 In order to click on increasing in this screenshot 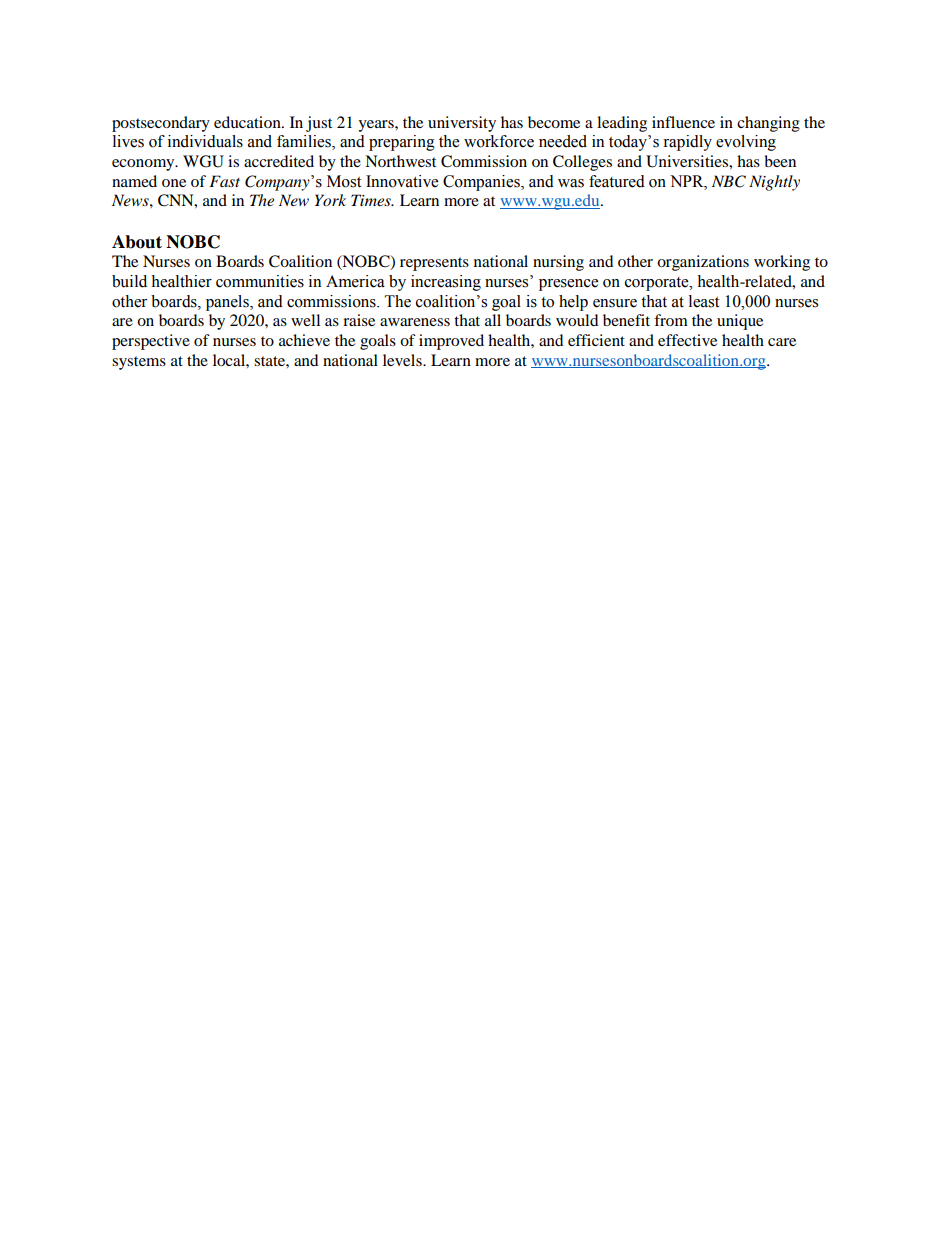, I will do `click(446, 283)`.
